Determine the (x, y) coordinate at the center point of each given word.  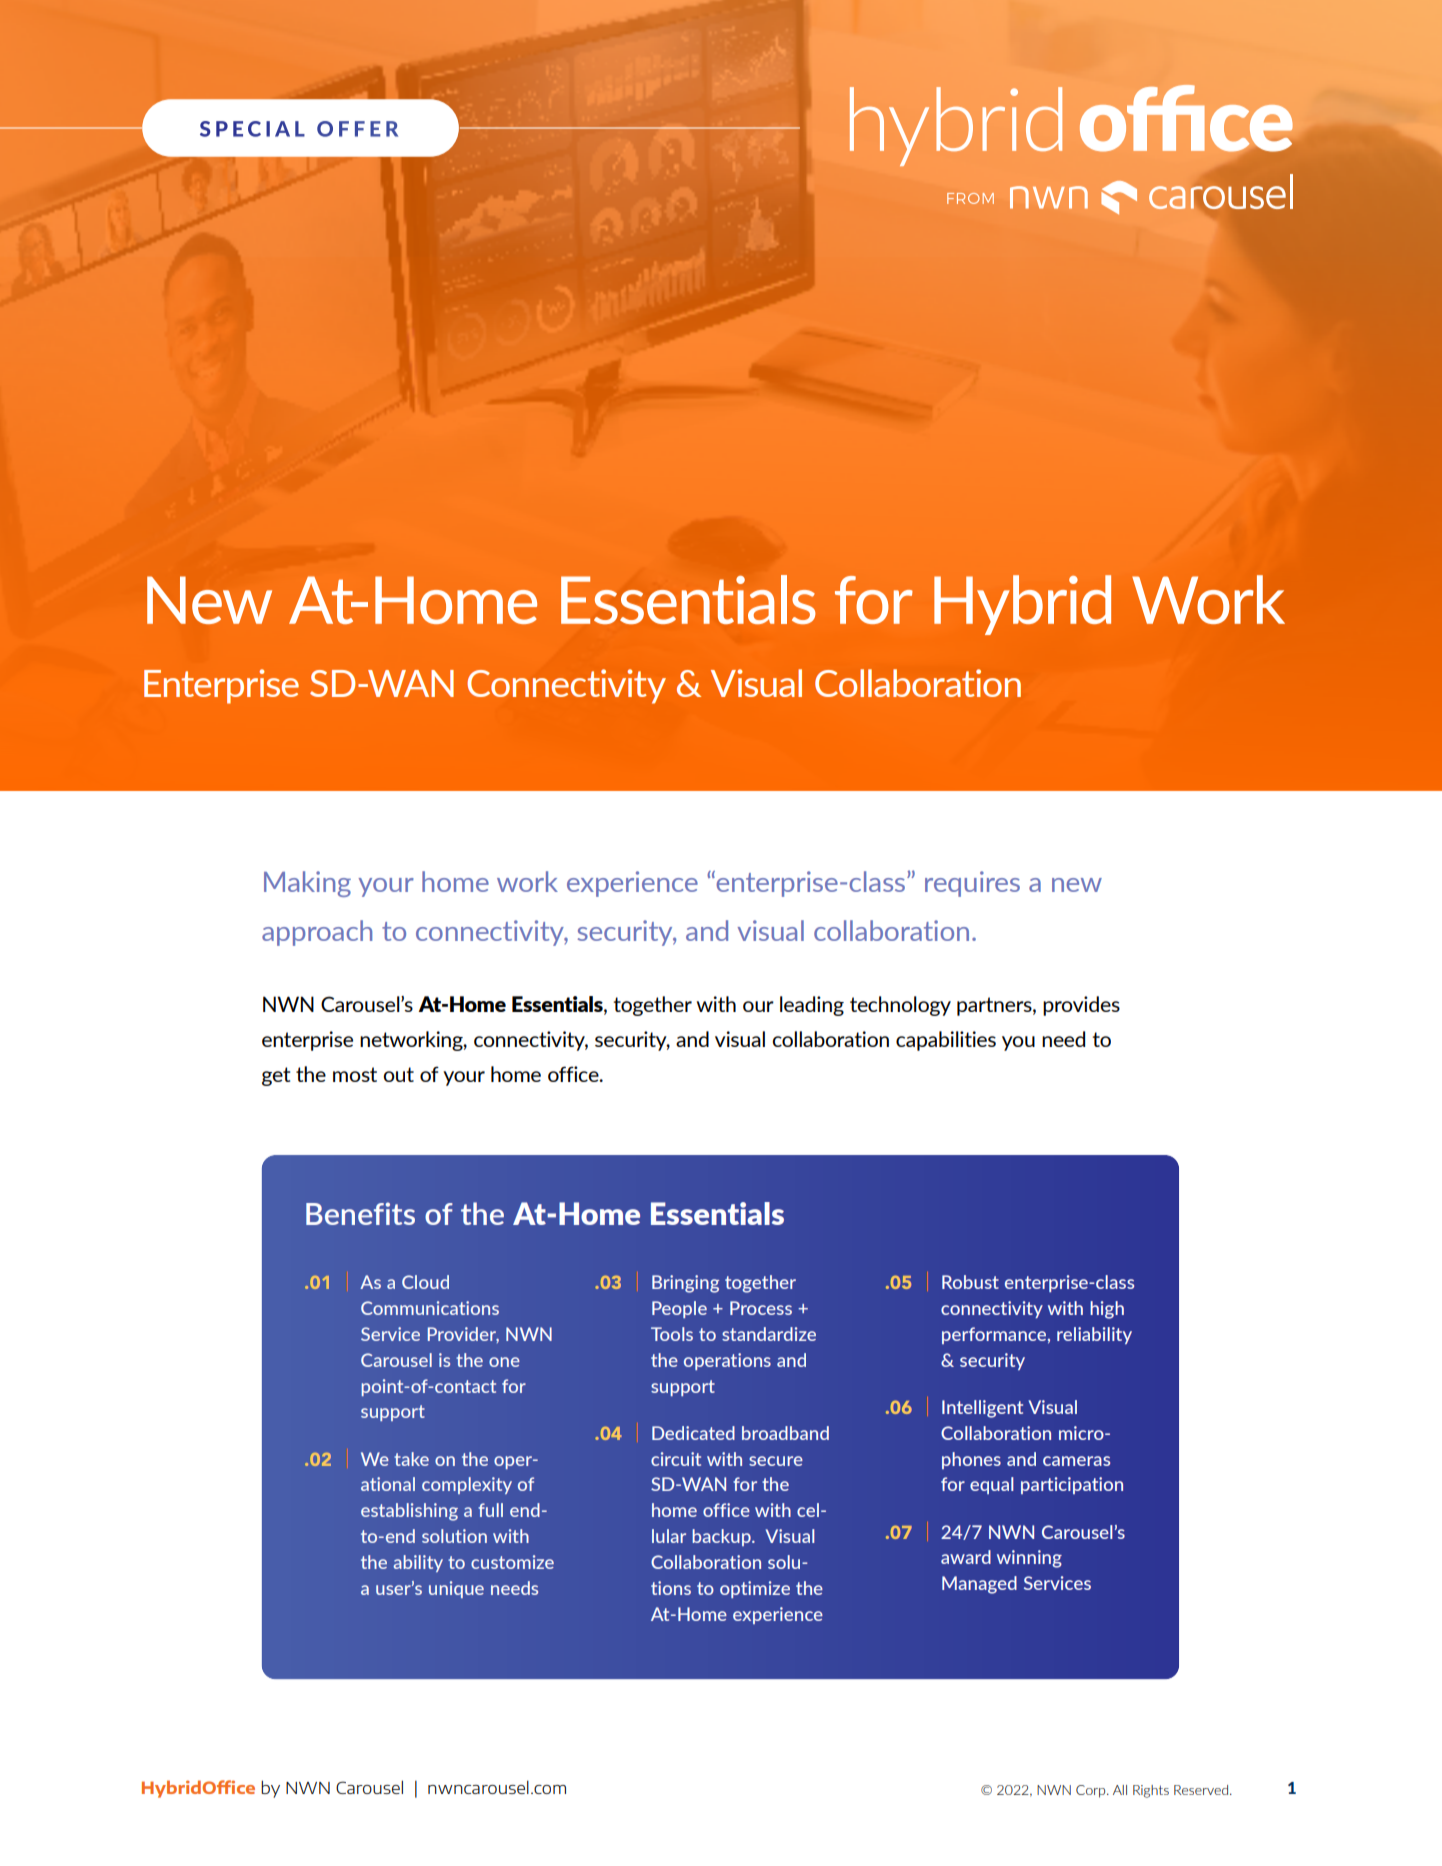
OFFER (357, 129)
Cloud (425, 1282)
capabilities (946, 1041)
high (1107, 1310)
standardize (769, 1334)
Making (307, 884)
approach (317, 933)
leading (812, 1006)
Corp (1092, 1791)
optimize (755, 1589)
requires (972, 884)
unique (456, 1589)
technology (900, 1006)
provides (1081, 1006)
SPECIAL (252, 129)
